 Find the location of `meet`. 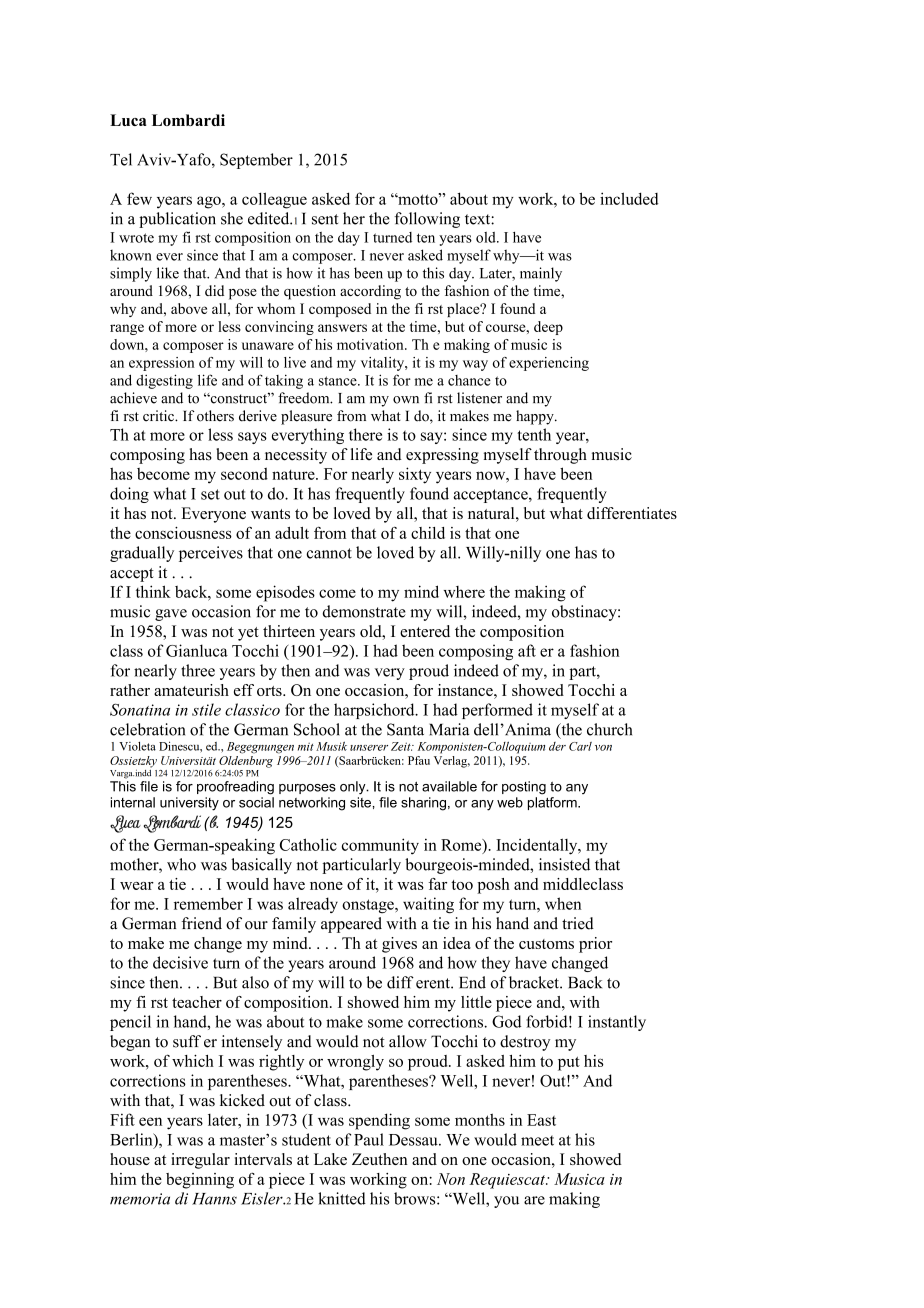

meet is located at coordinates (537, 1140).
